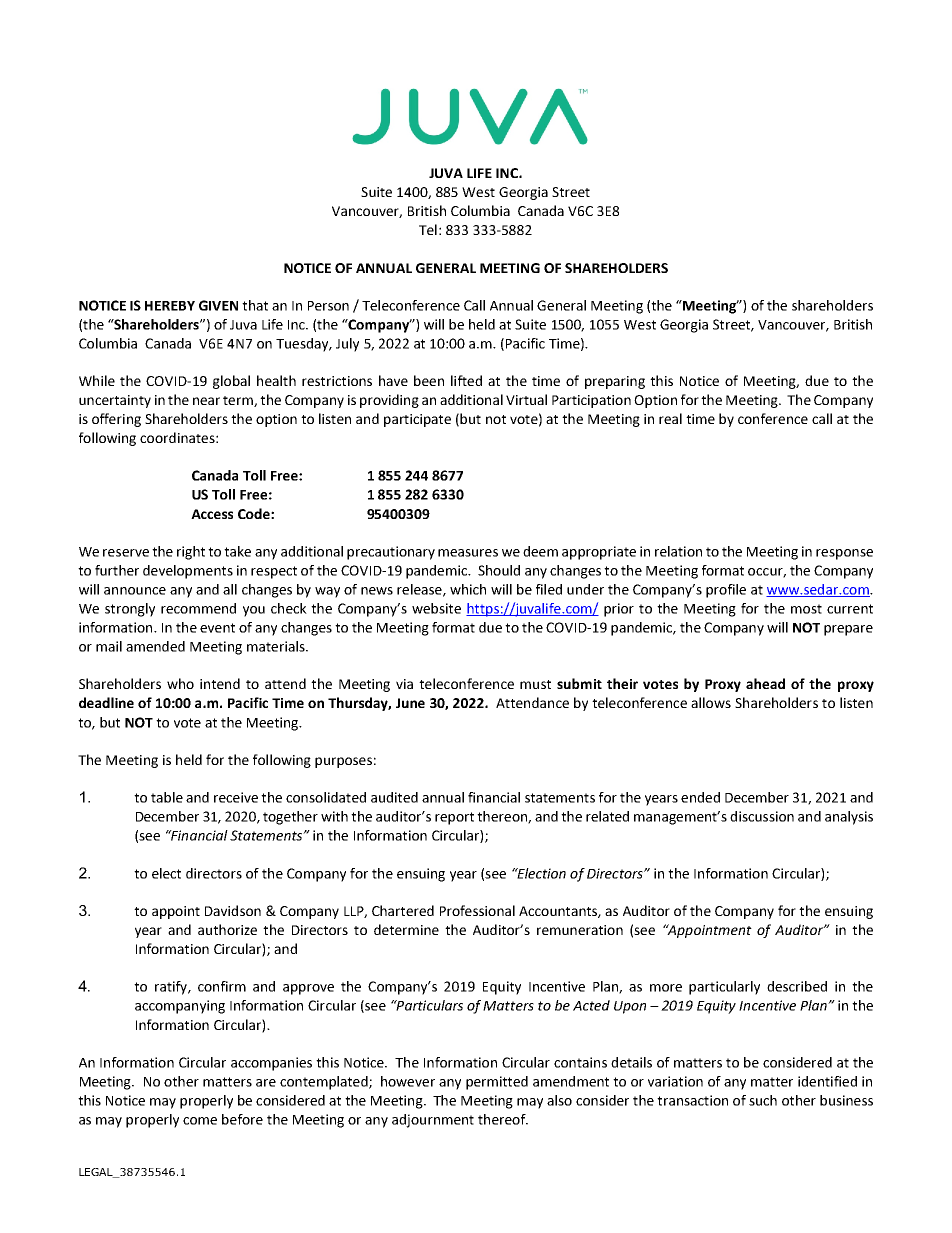 The width and height of the document is (952, 1233). Describe the element at coordinates (200, 1121) in the document. I see `come` at that location.
